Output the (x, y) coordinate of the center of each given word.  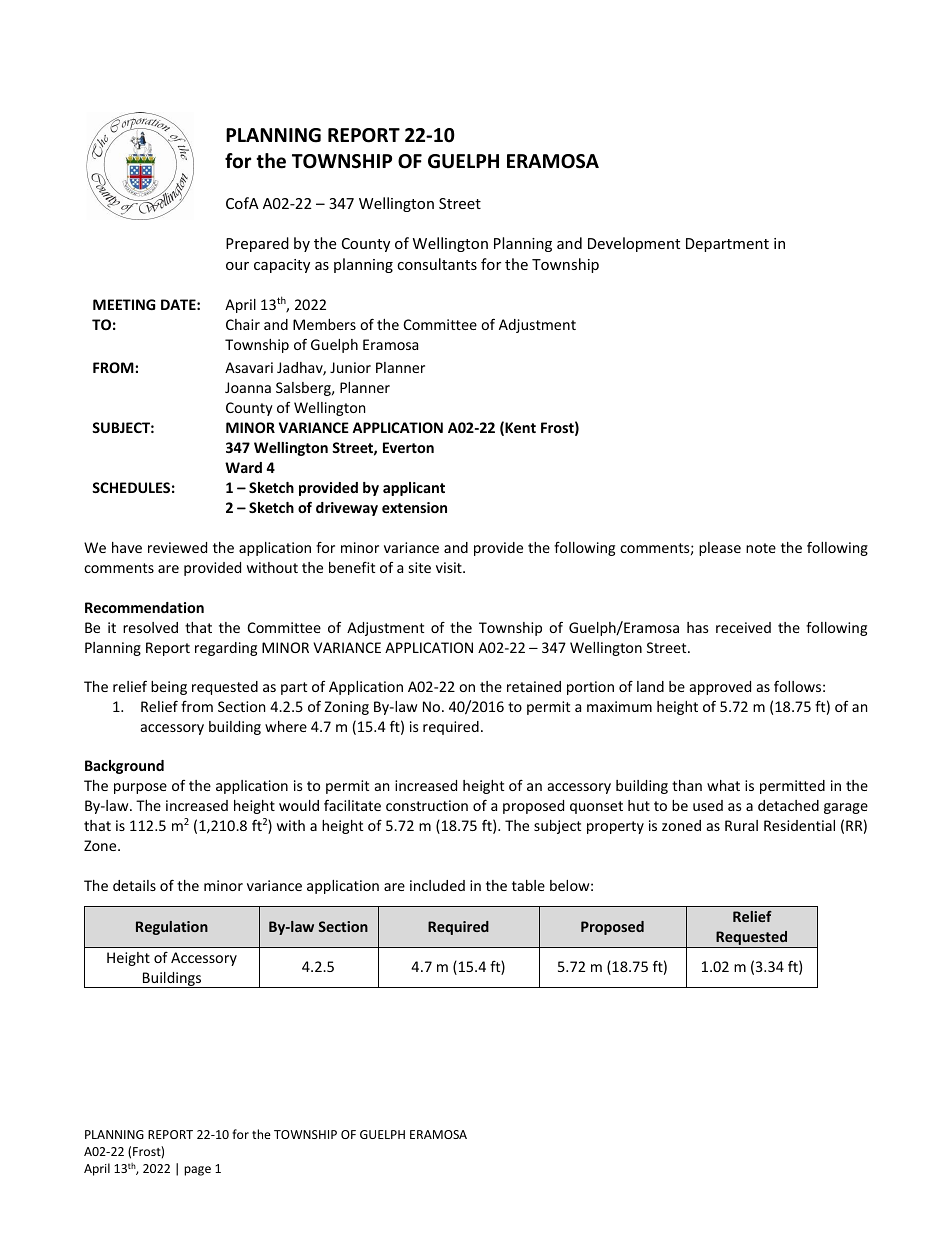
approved (720, 688)
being (169, 688)
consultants (437, 264)
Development (634, 244)
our (237, 266)
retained (534, 686)
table (528, 885)
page (197, 1171)
